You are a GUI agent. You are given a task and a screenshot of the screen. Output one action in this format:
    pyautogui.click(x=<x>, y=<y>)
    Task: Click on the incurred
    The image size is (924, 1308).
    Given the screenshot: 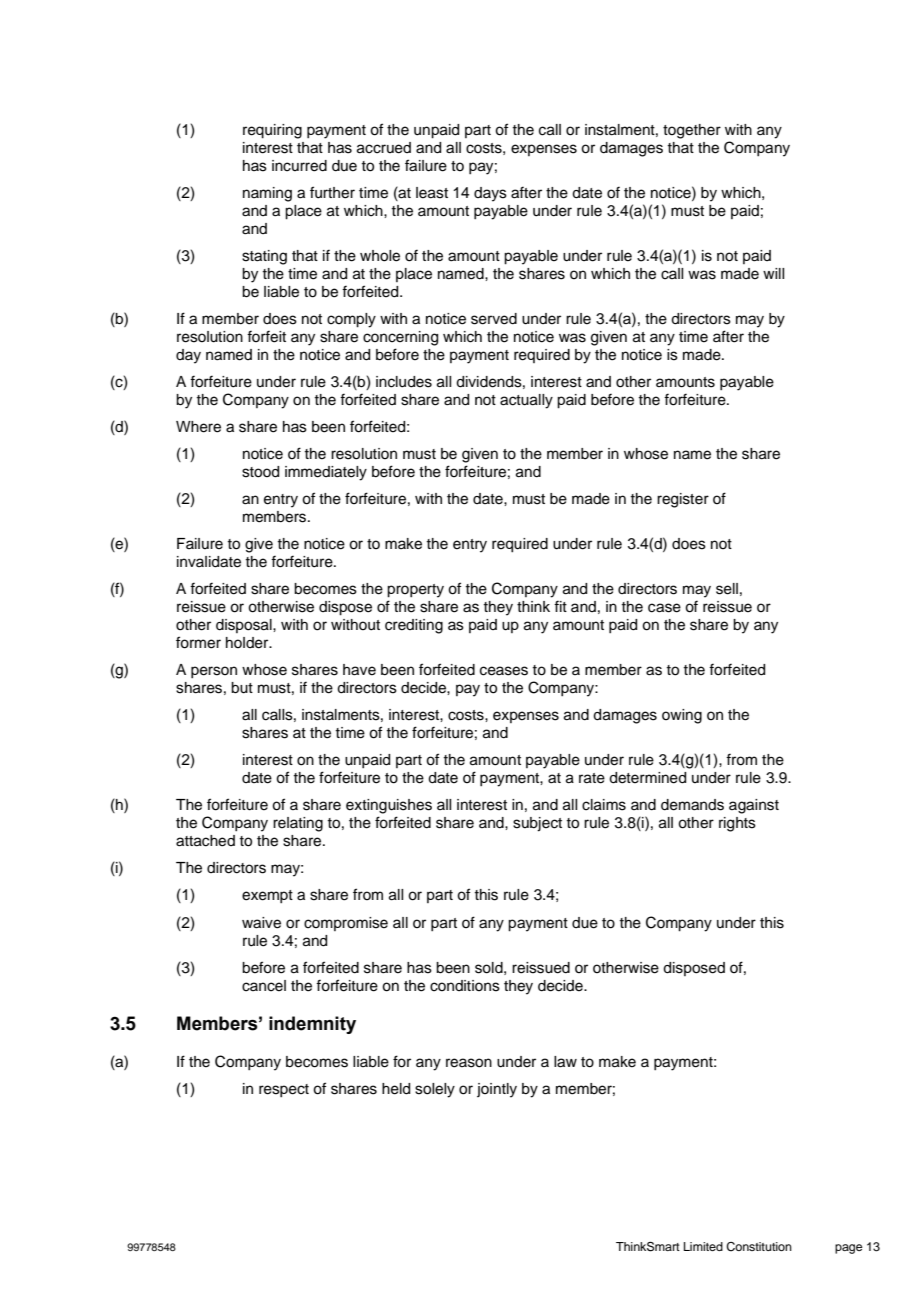 What is the action you would take?
    pyautogui.click(x=299, y=166)
